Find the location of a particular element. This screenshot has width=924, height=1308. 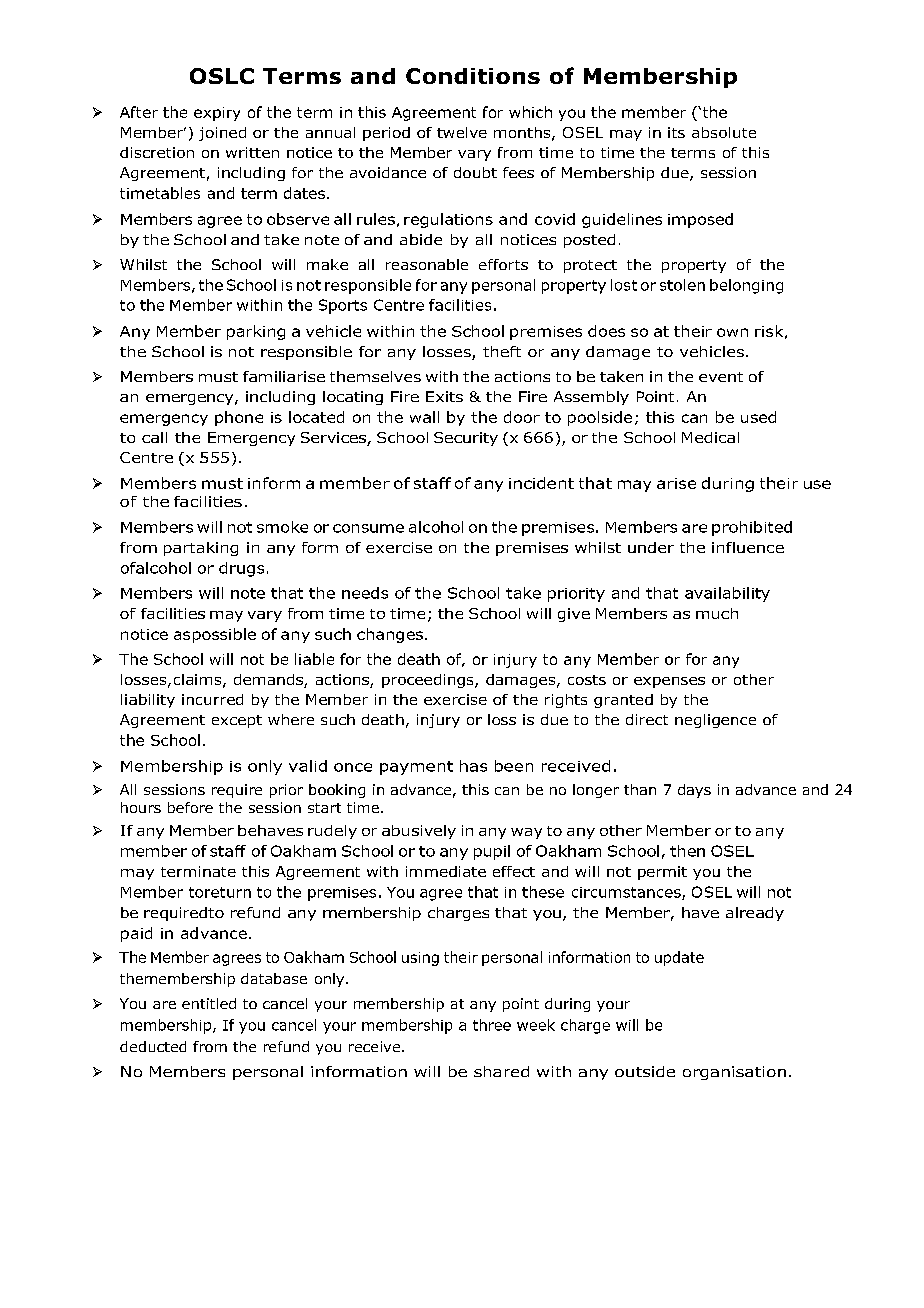

entitled is located at coordinates (209, 1003).
